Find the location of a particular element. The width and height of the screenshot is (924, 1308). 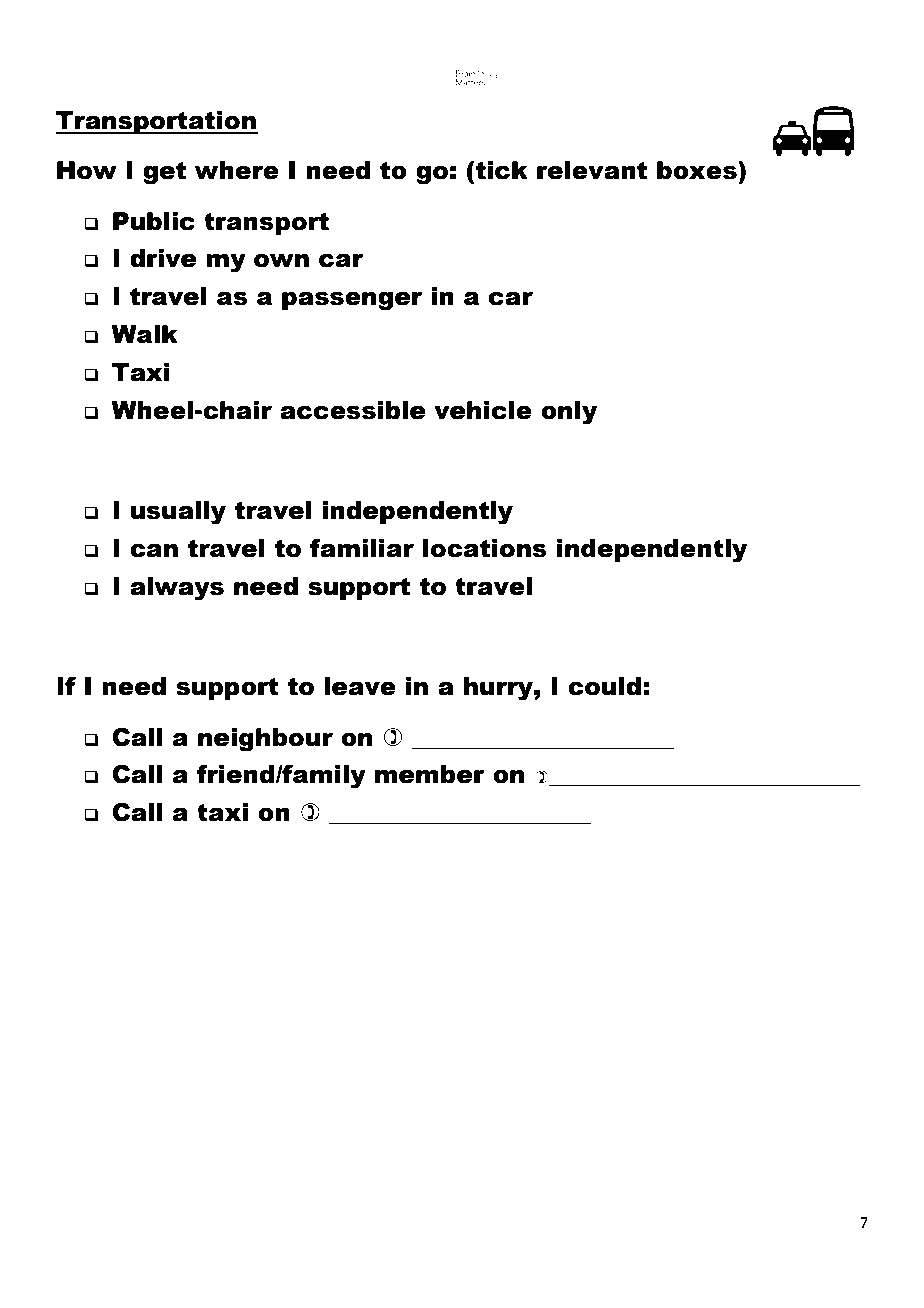

accessible is located at coordinates (352, 410).
